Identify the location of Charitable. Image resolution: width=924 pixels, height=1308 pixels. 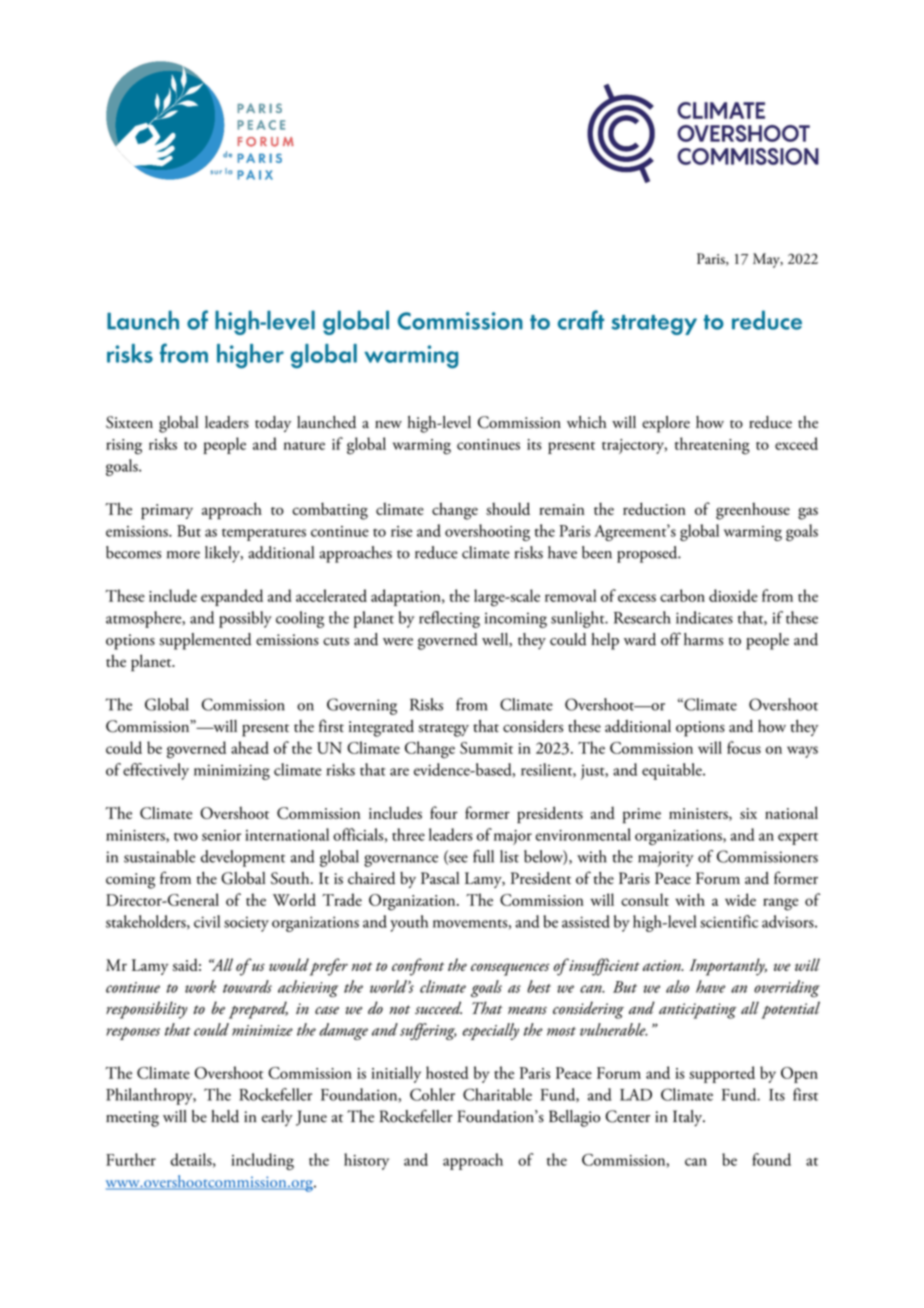
(497, 1094).
